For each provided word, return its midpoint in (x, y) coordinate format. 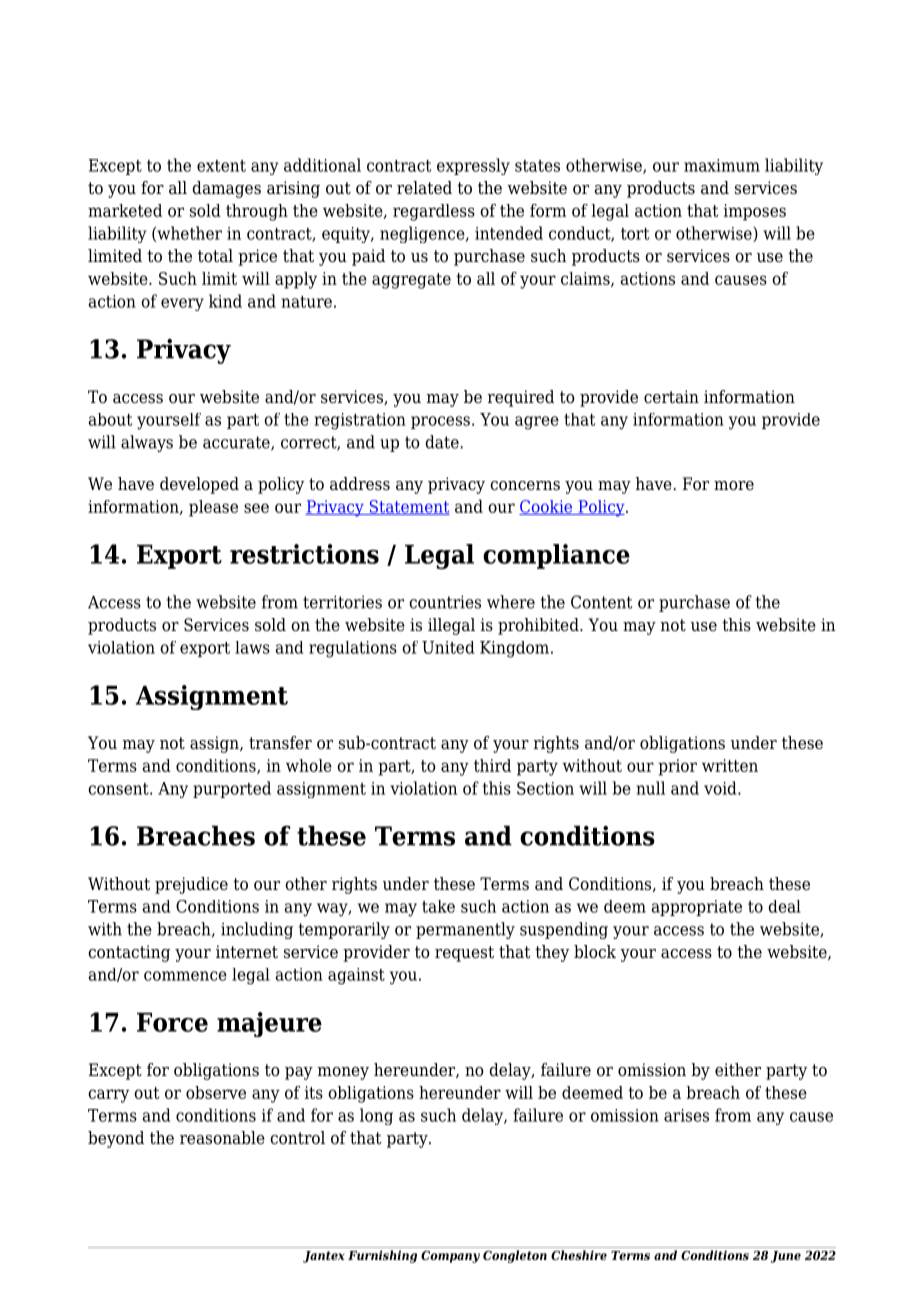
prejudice (191, 885)
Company (450, 1257)
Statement (408, 507)
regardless (434, 212)
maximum (722, 165)
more (734, 486)
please (213, 508)
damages (226, 189)
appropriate (697, 908)
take (438, 906)
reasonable (222, 1138)
